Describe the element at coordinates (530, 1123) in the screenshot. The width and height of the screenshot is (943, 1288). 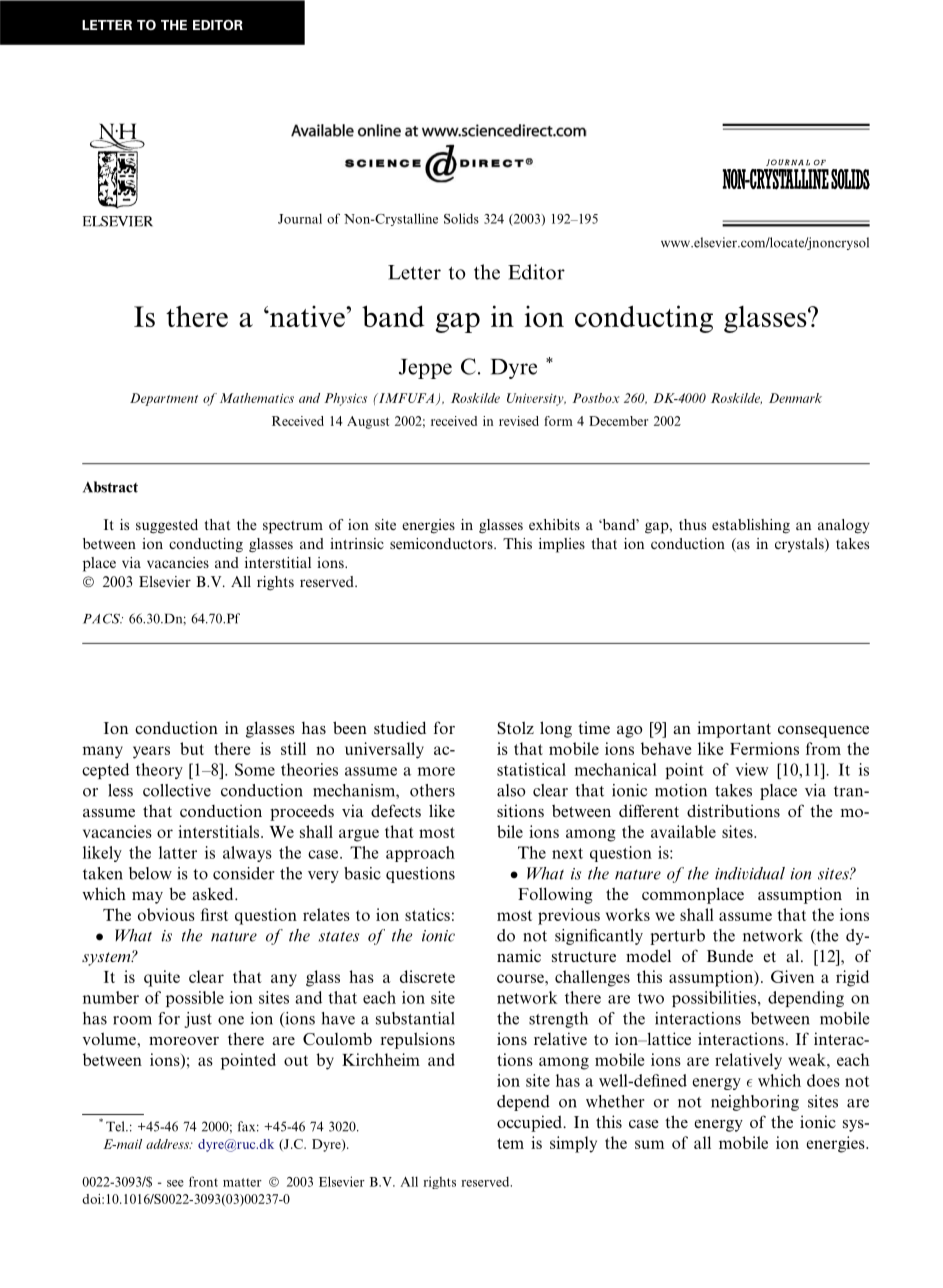
I see `occupied` at that location.
